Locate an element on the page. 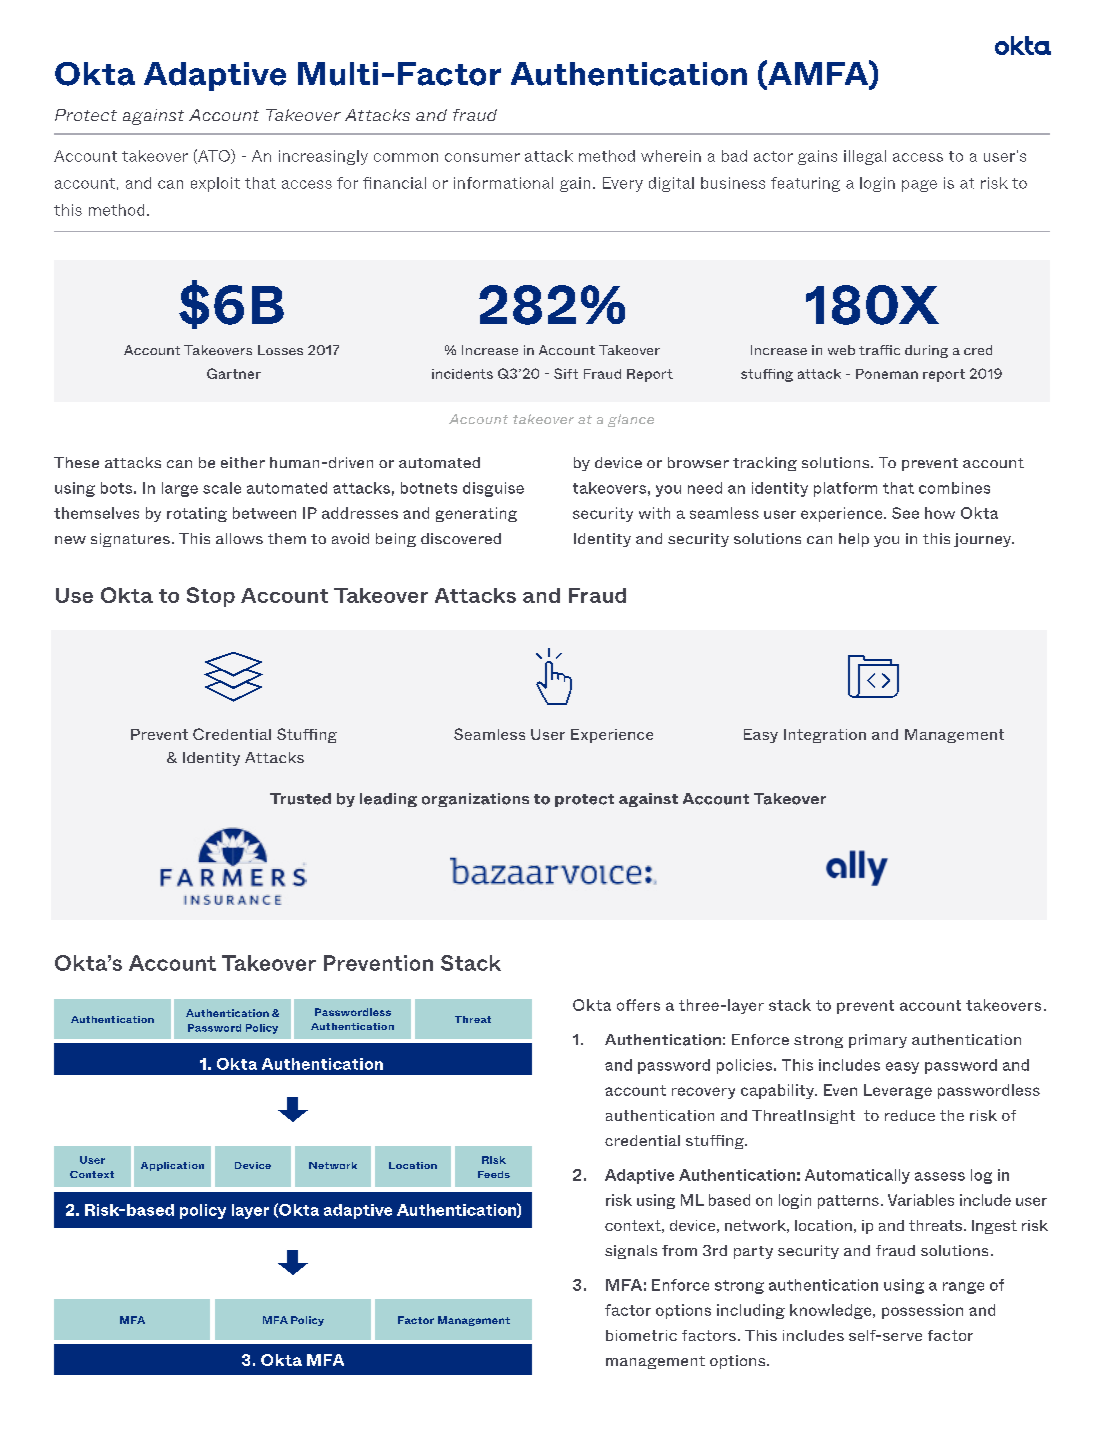 Image resolution: width=1104 pixels, height=1429 pixels. page is located at coordinates (919, 186).
